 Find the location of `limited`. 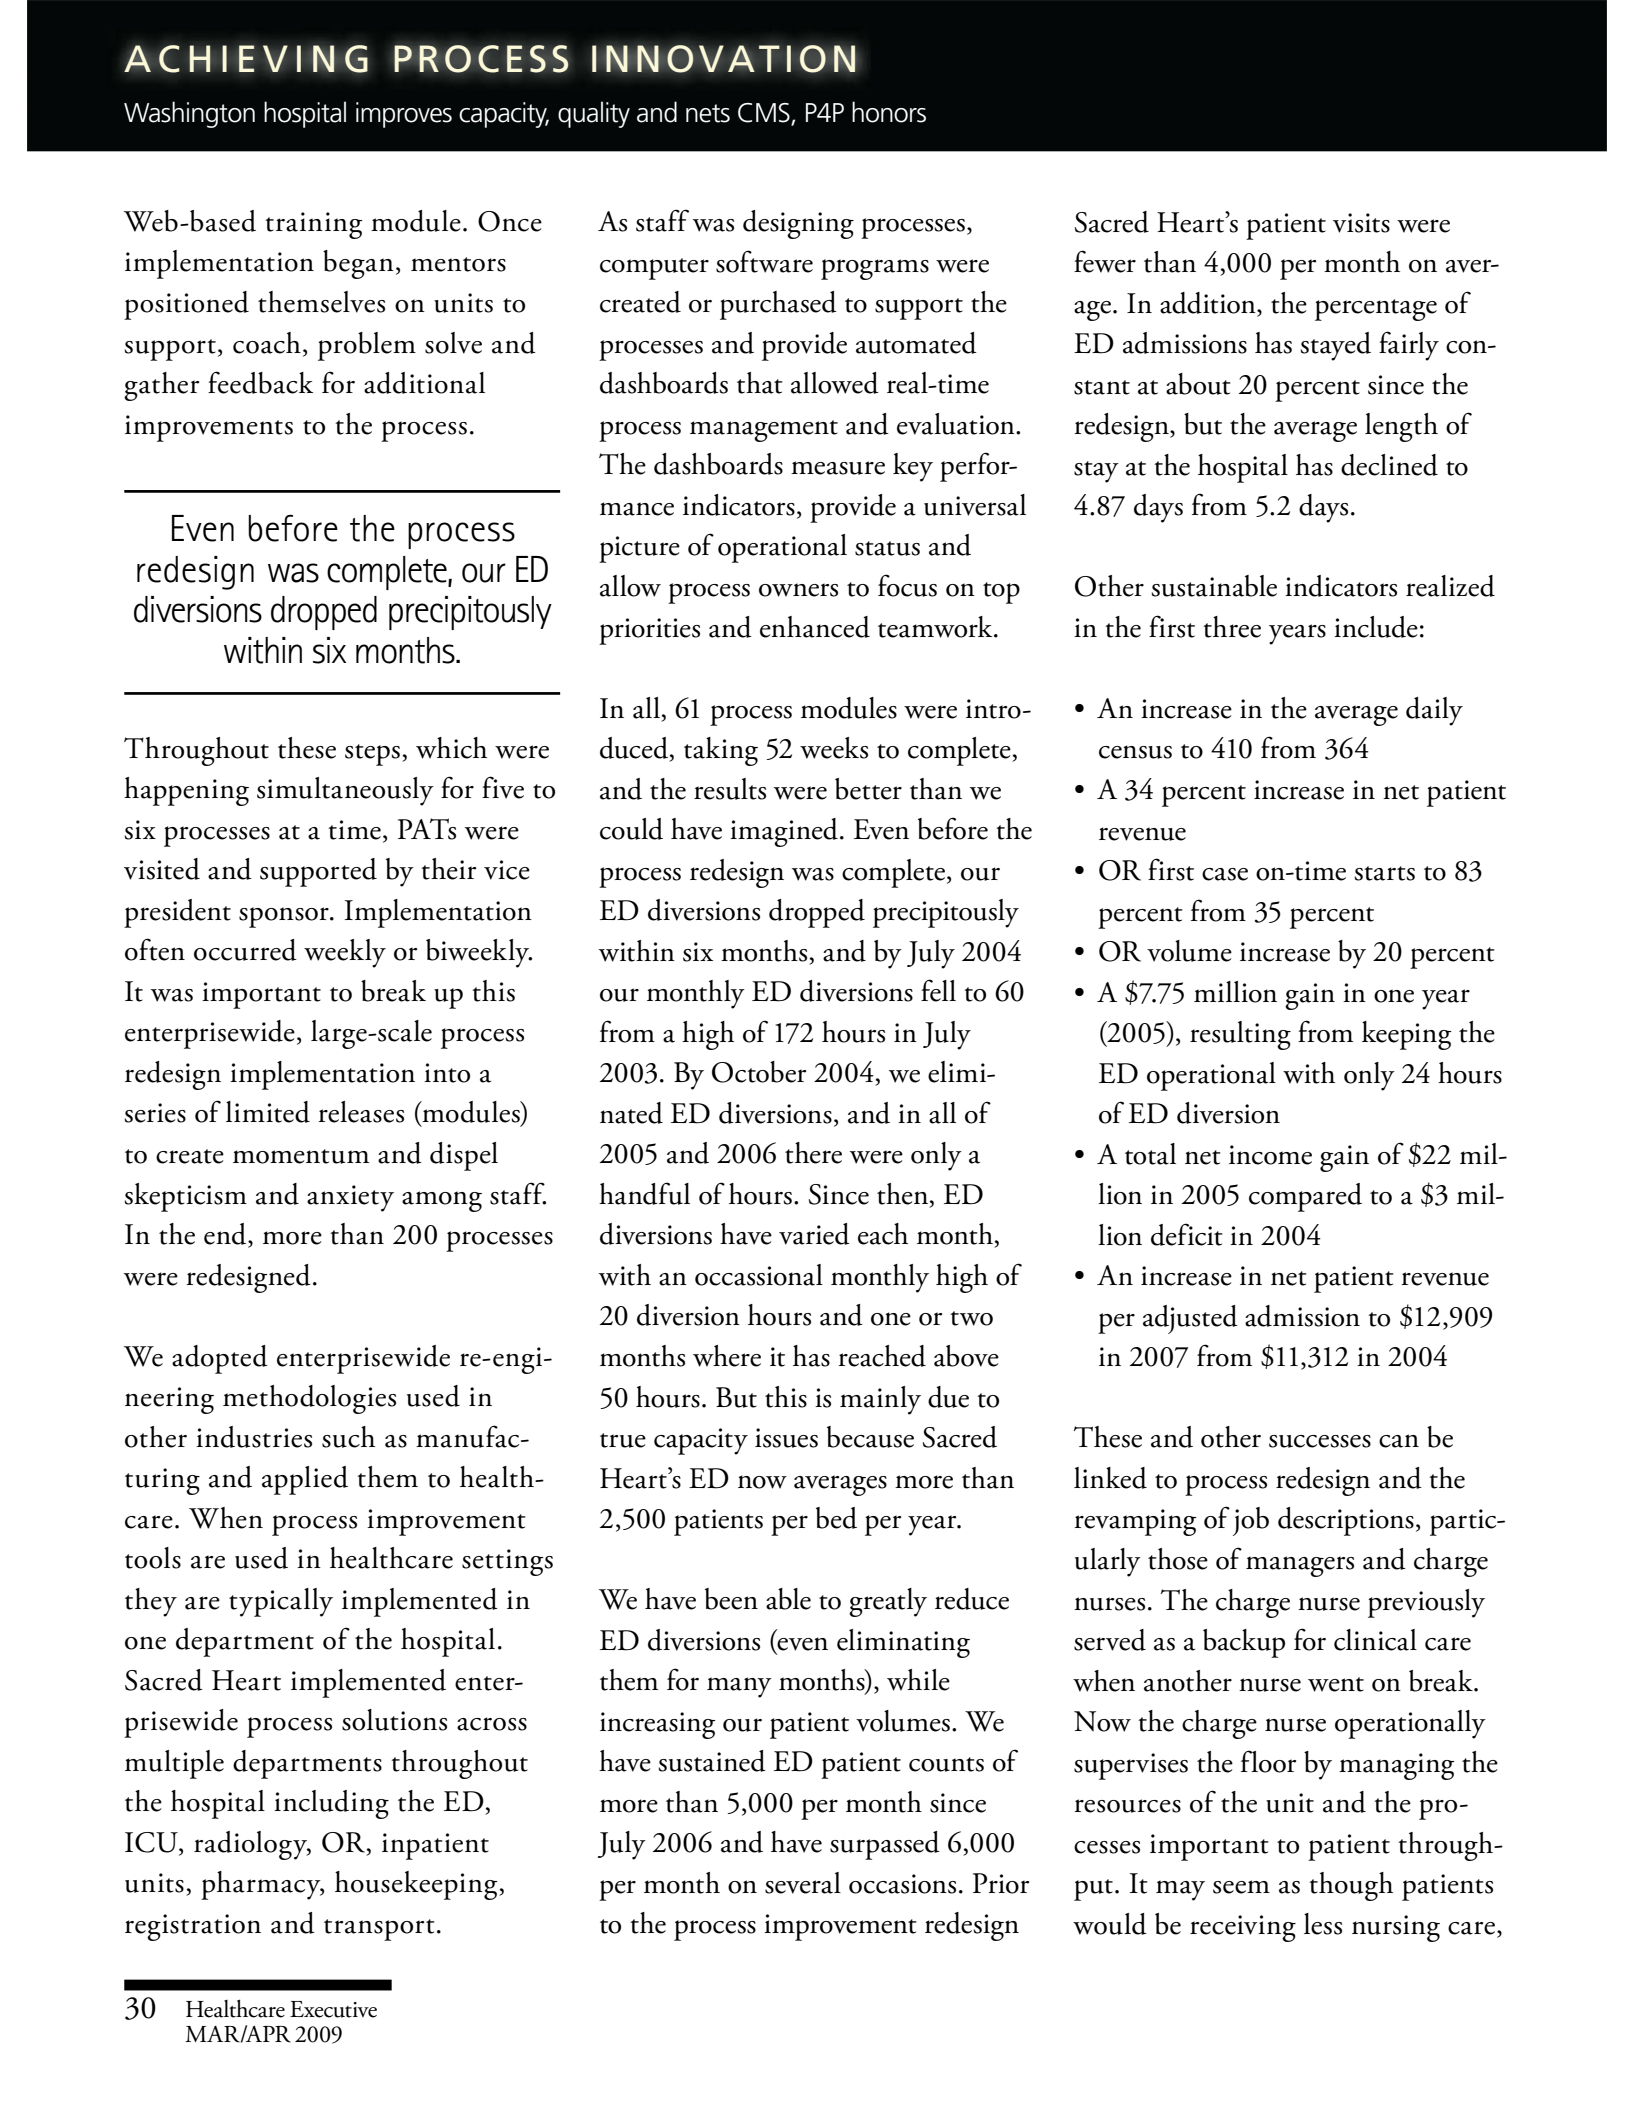

limited is located at coordinates (268, 1112).
